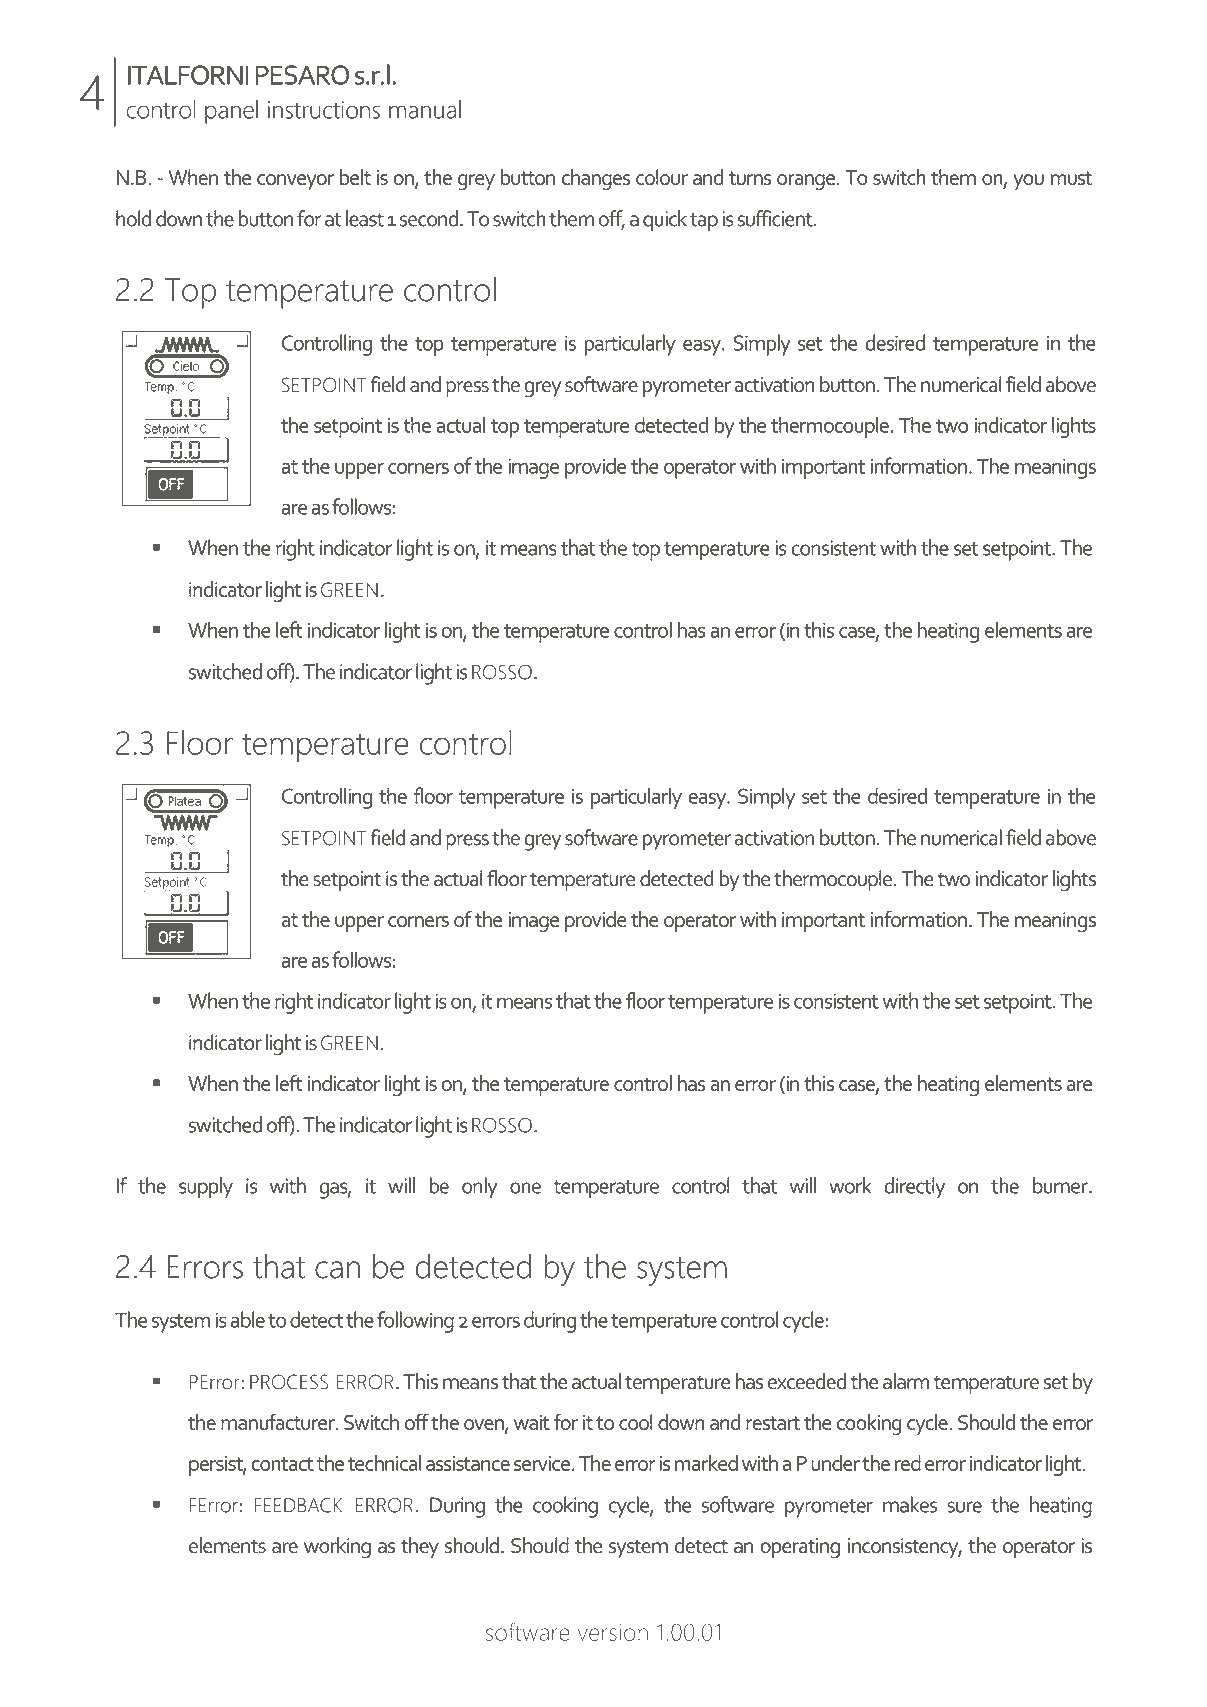 The height and width of the screenshot is (1707, 1207). Describe the element at coordinates (480, 1188) in the screenshot. I see `only` at that location.
